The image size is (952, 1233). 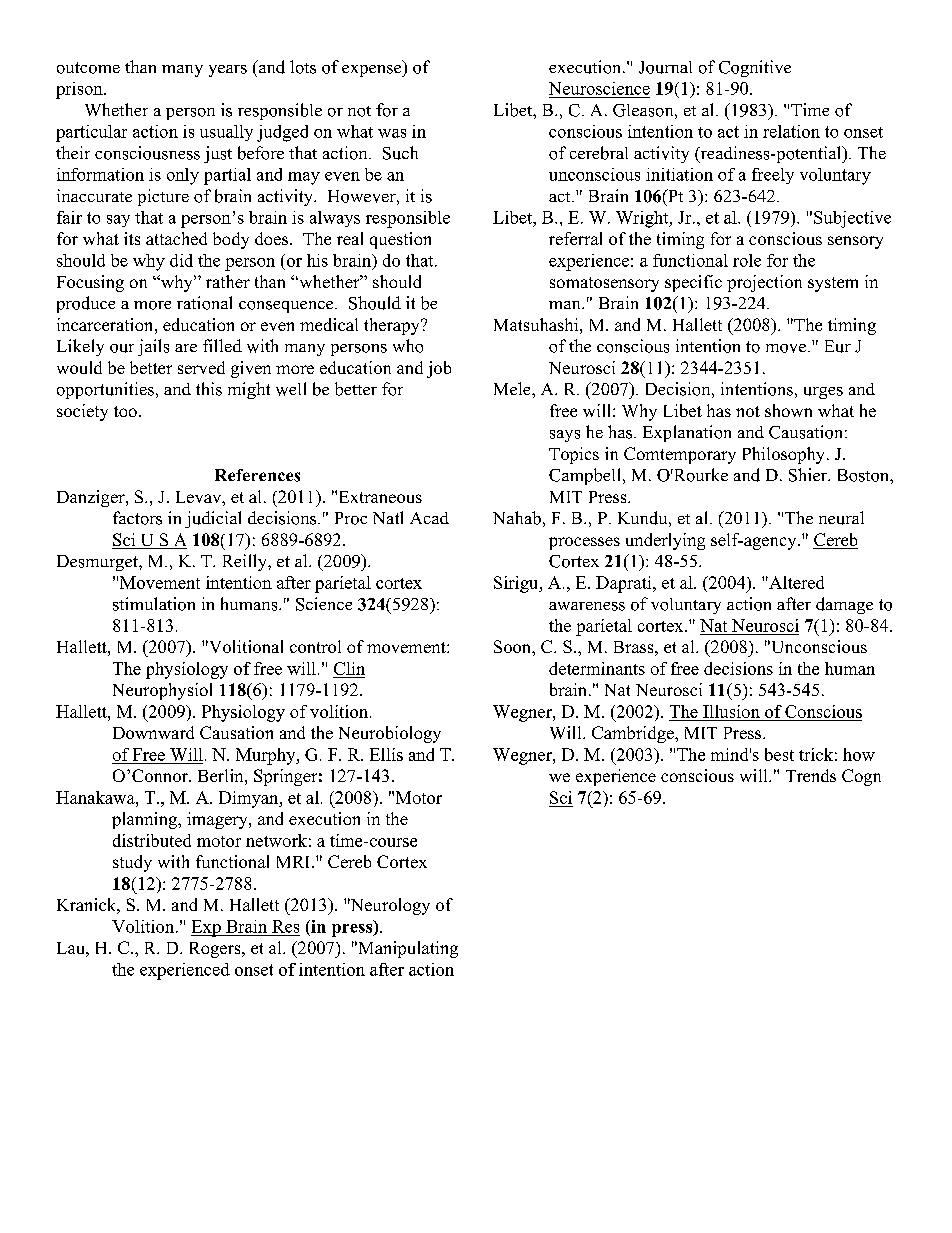 I want to click on served, so click(x=201, y=367).
